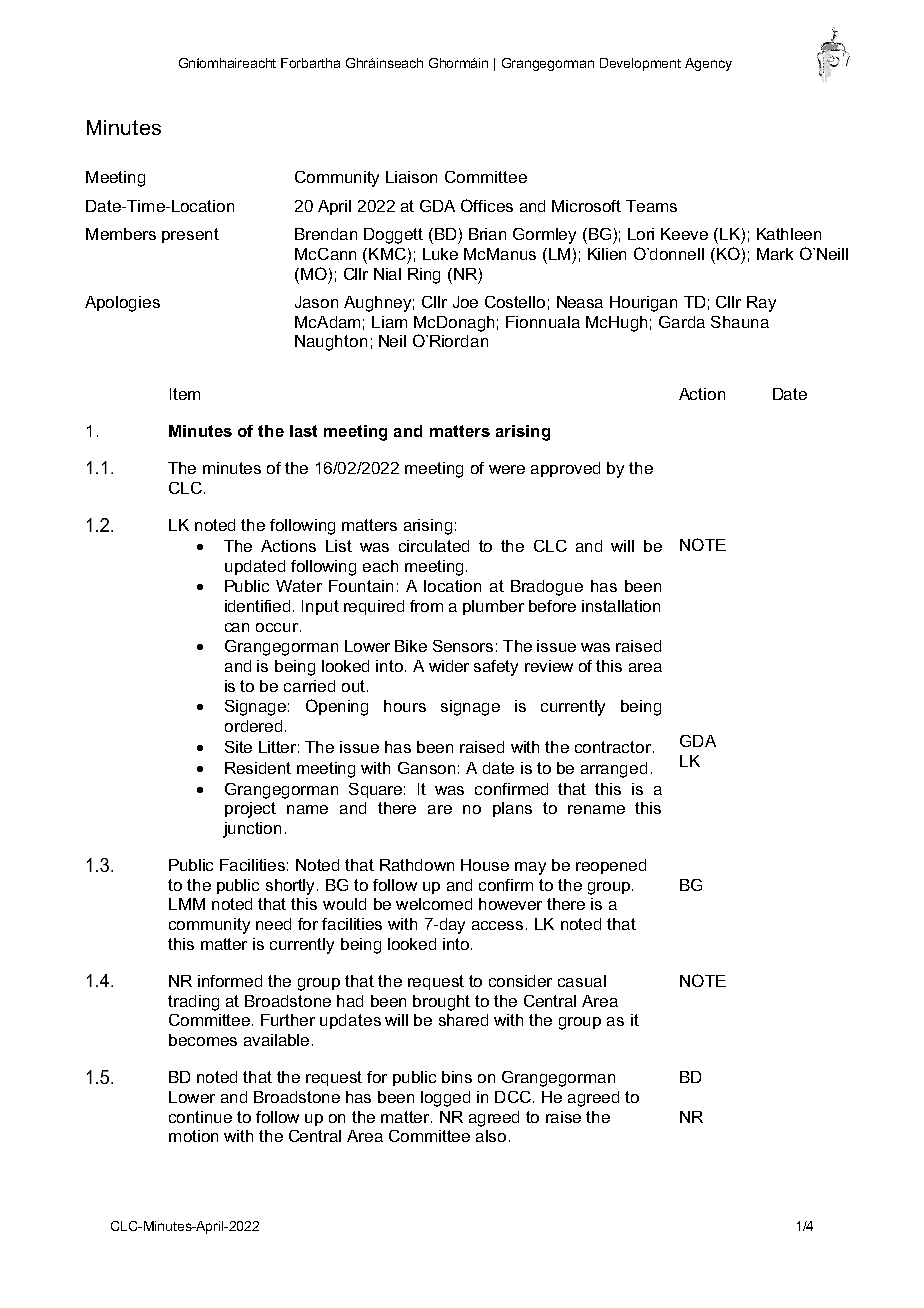 The image size is (924, 1308). Describe the element at coordinates (682, 322) in the screenshot. I see `Garda` at that location.
